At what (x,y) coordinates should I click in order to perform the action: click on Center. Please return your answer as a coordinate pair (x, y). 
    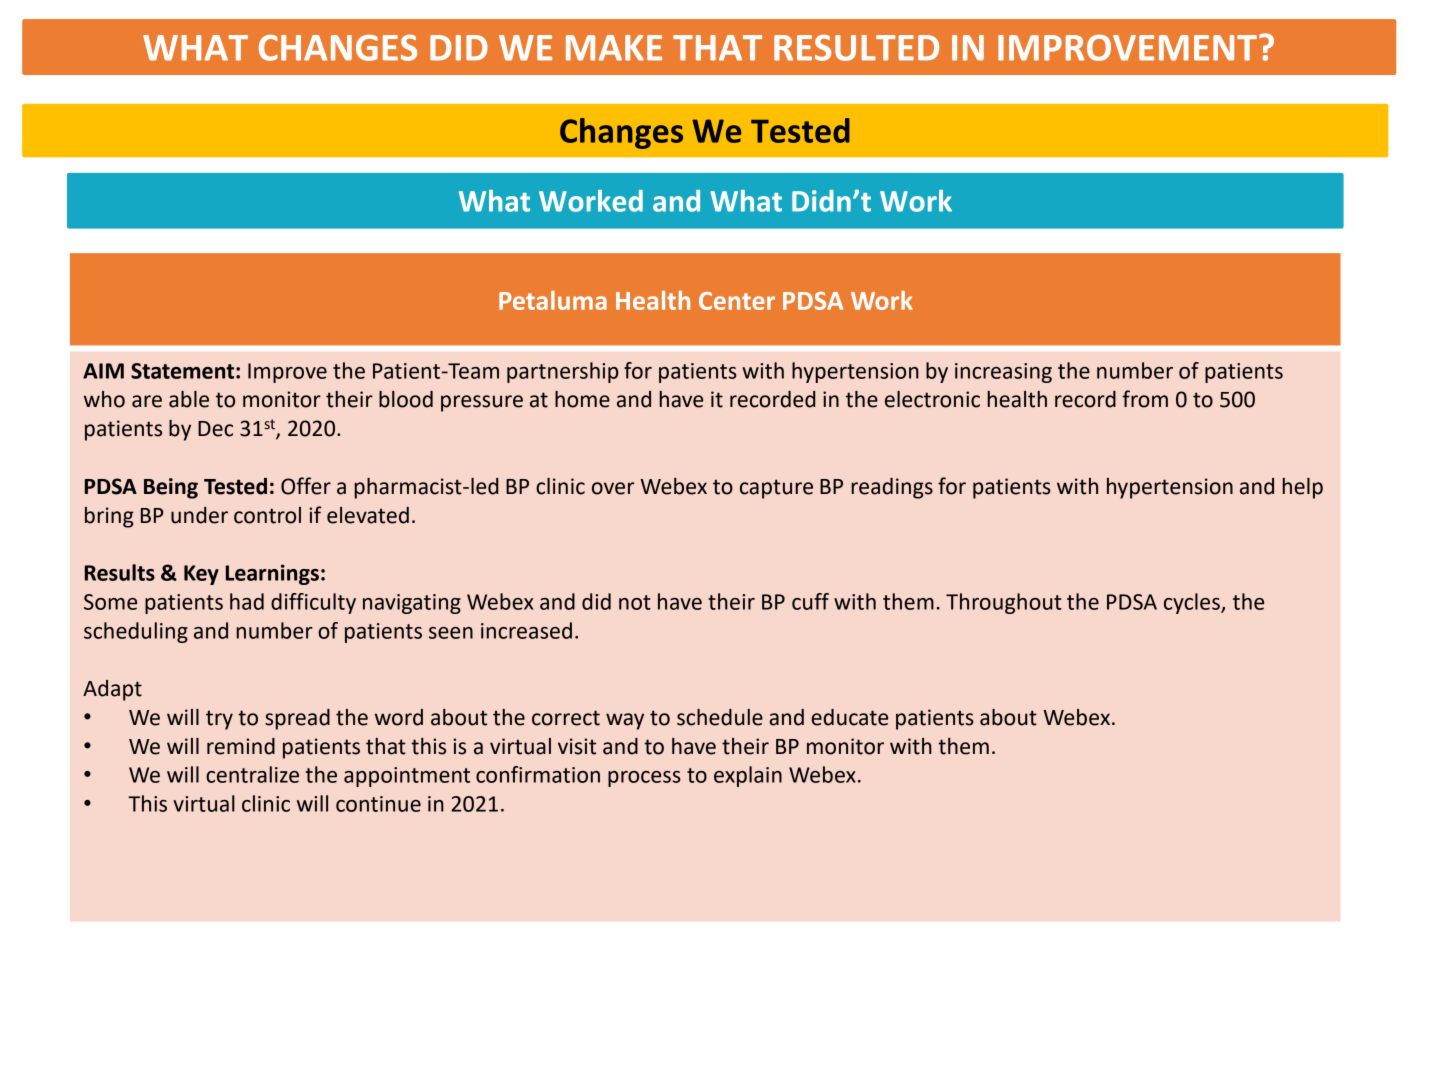
    Looking at the image, I should click on (737, 301).
